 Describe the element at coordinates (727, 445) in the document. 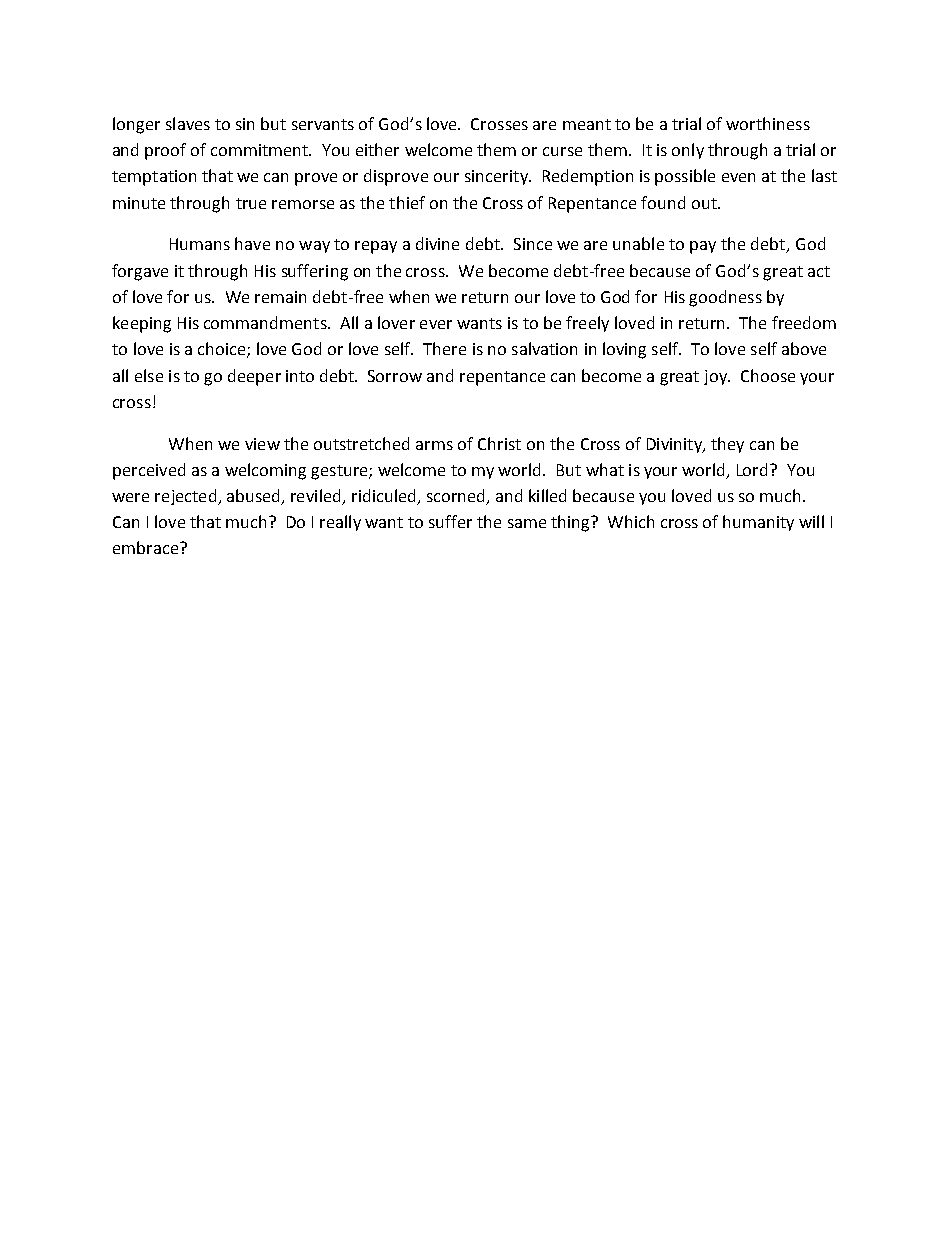

I see `they` at that location.
